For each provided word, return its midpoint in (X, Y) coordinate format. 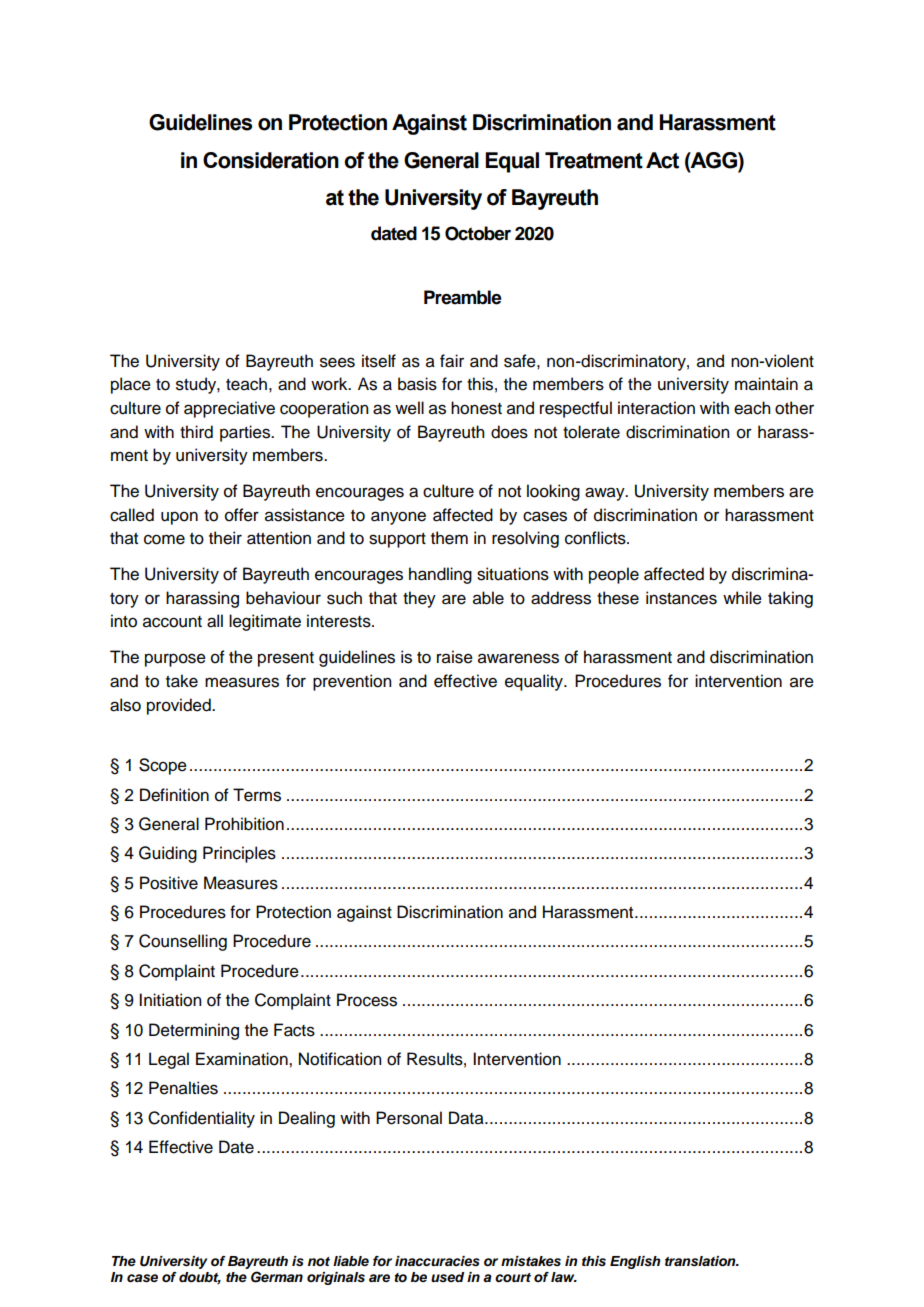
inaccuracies (437, 1261)
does (509, 432)
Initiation (170, 1000)
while (742, 598)
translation (701, 1261)
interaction (656, 408)
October (478, 233)
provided (180, 706)
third (196, 432)
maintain (766, 384)
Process (367, 1000)
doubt (200, 1278)
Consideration (271, 160)
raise (455, 657)
